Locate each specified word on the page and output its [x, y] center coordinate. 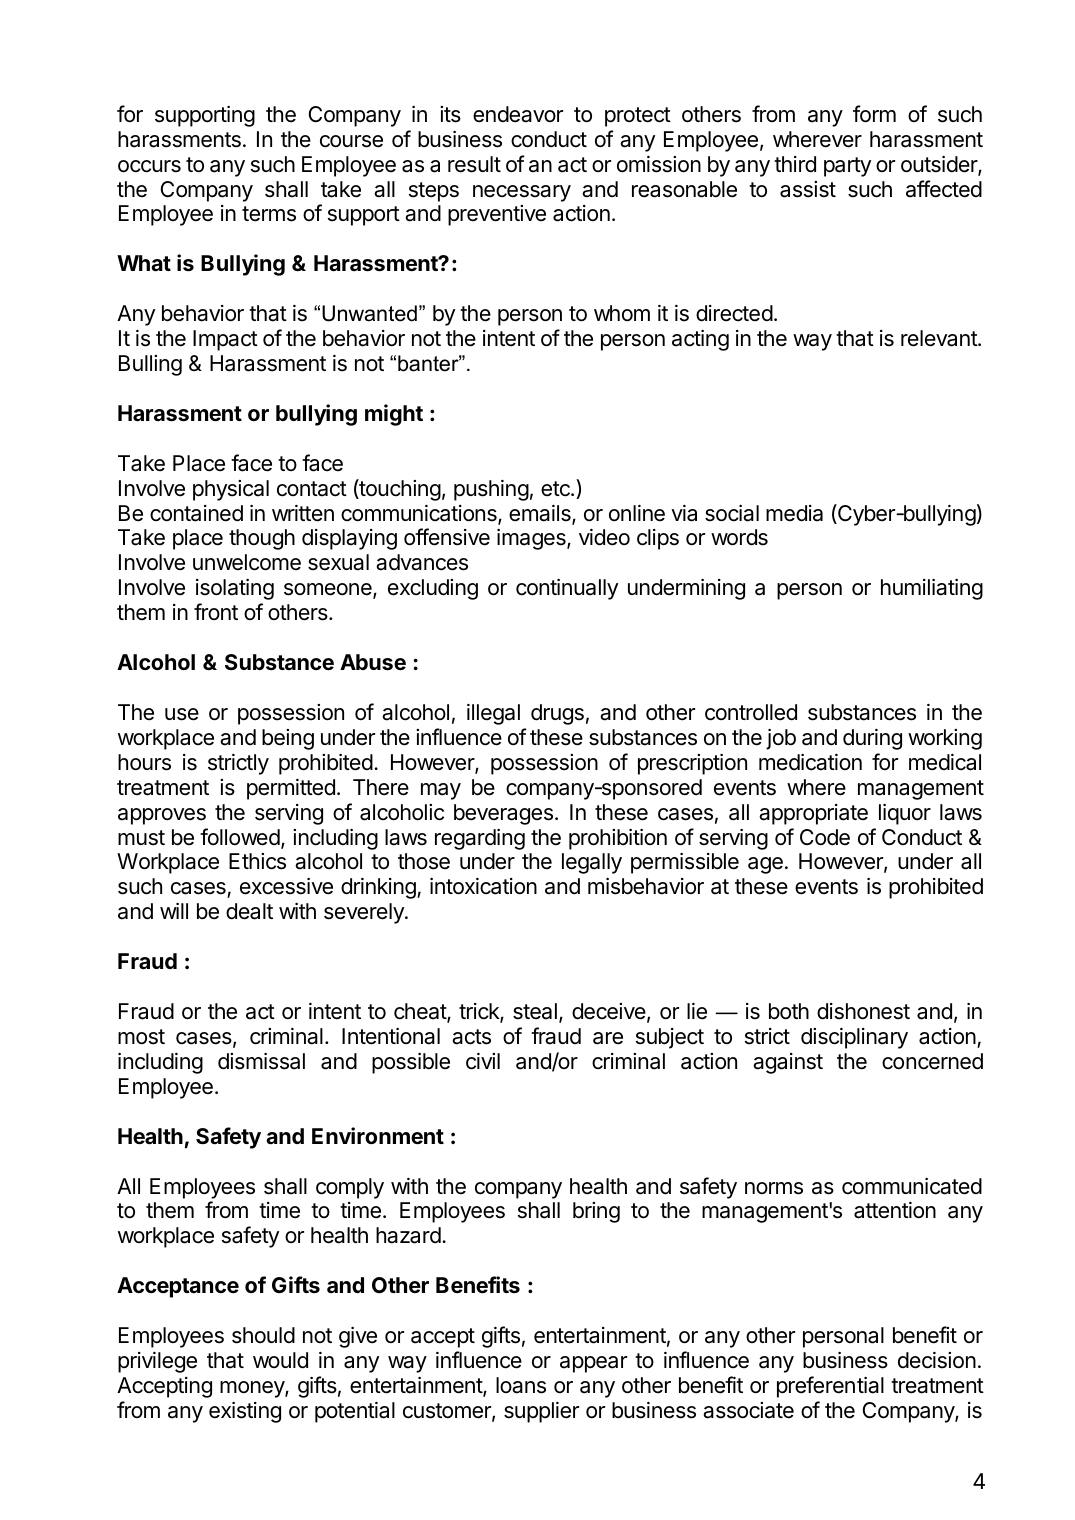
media [794, 513]
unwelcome [247, 562]
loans [521, 1385]
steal [535, 1011]
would [280, 1360]
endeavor [518, 114]
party [847, 167]
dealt [249, 911]
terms [269, 214]
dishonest [863, 1011]
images [532, 539]
